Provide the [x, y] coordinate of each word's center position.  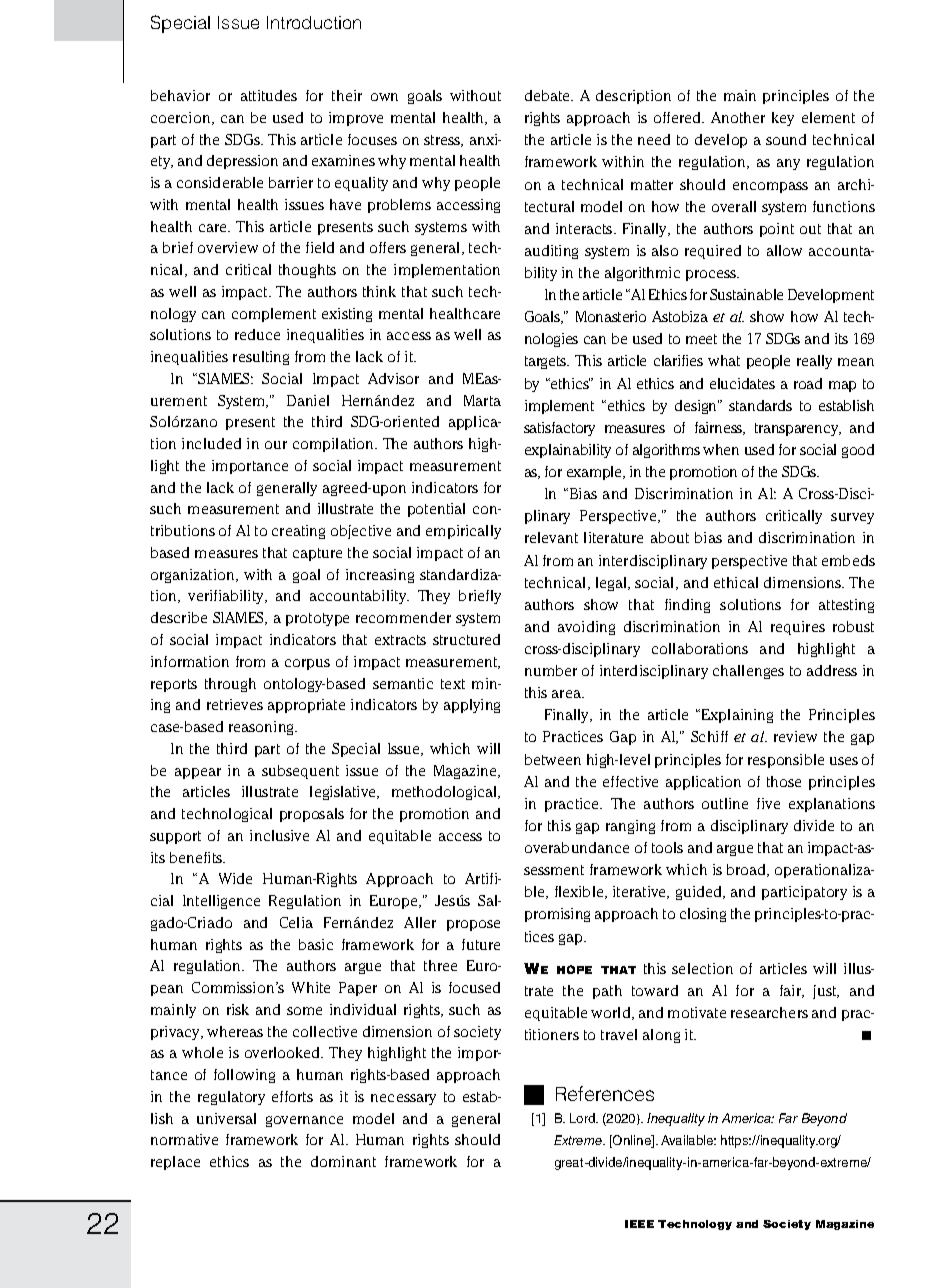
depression [242, 162]
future [481, 944]
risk [238, 1009]
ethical [736, 582]
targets [547, 362]
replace [175, 1163]
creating [298, 532]
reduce [257, 334]
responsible [786, 761]
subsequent [300, 772]
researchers [769, 1012]
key [783, 119]
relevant [551, 537]
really [814, 362]
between [553, 759]
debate [549, 95]
